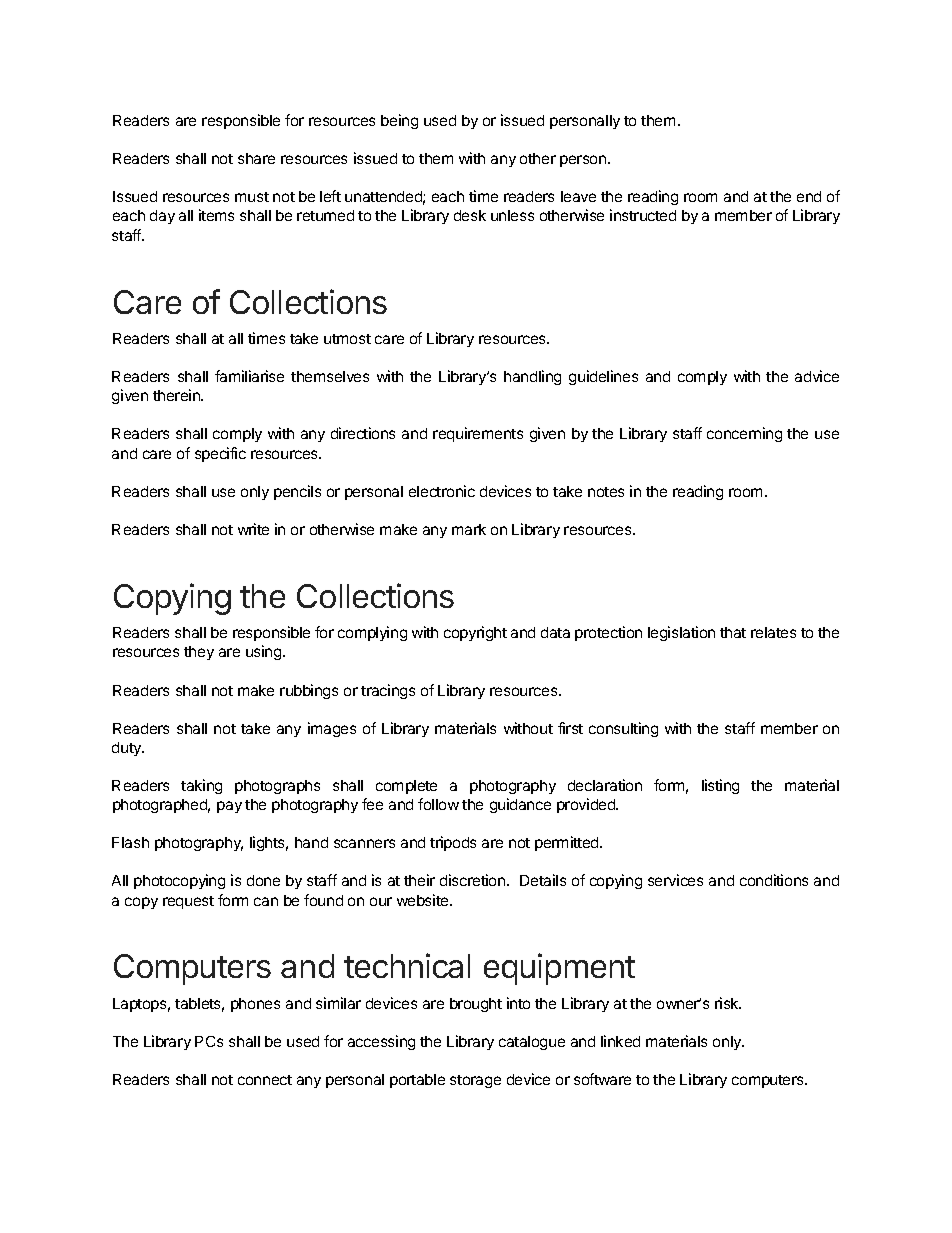  What do you see at coordinates (201, 786) in the image?
I see `taking` at bounding box center [201, 786].
